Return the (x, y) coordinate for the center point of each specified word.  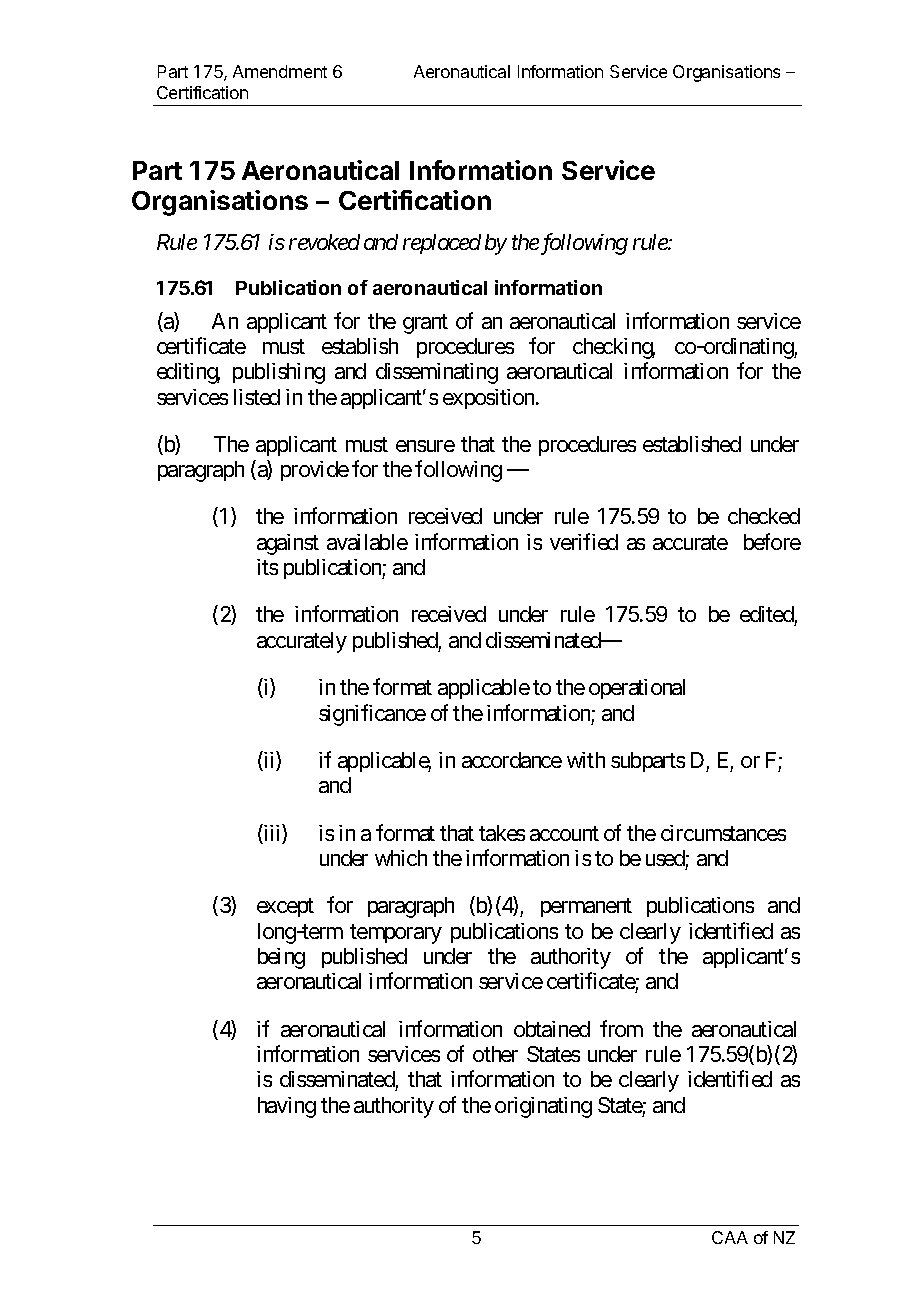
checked (764, 516)
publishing (279, 373)
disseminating (437, 373)
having (287, 1107)
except (285, 908)
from (621, 1028)
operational (637, 689)
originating (543, 1107)
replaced (442, 244)
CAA (730, 1237)
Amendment (280, 71)
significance (372, 715)
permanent (586, 908)
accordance (512, 760)
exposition (490, 399)
